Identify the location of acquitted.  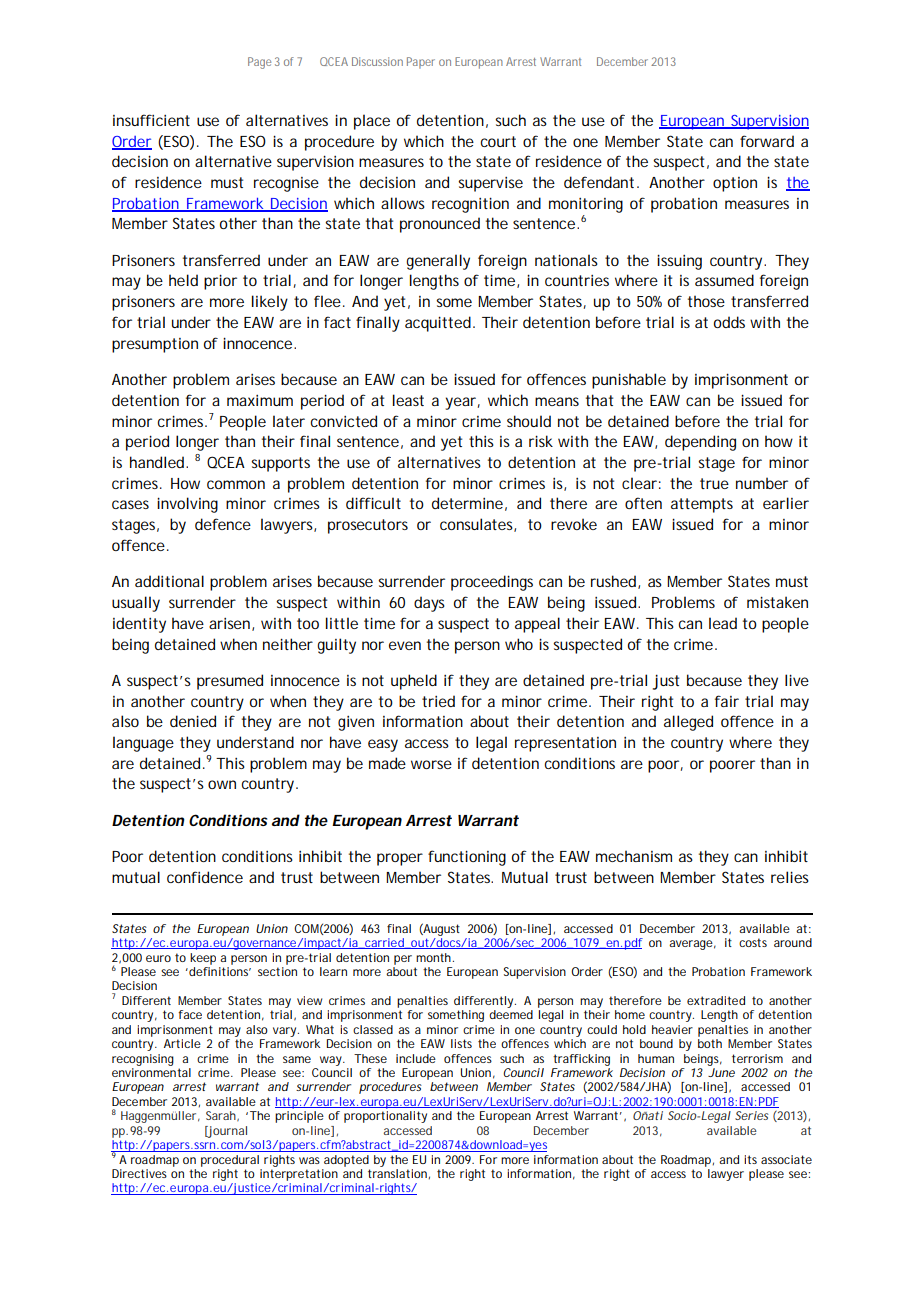
(438, 324).
